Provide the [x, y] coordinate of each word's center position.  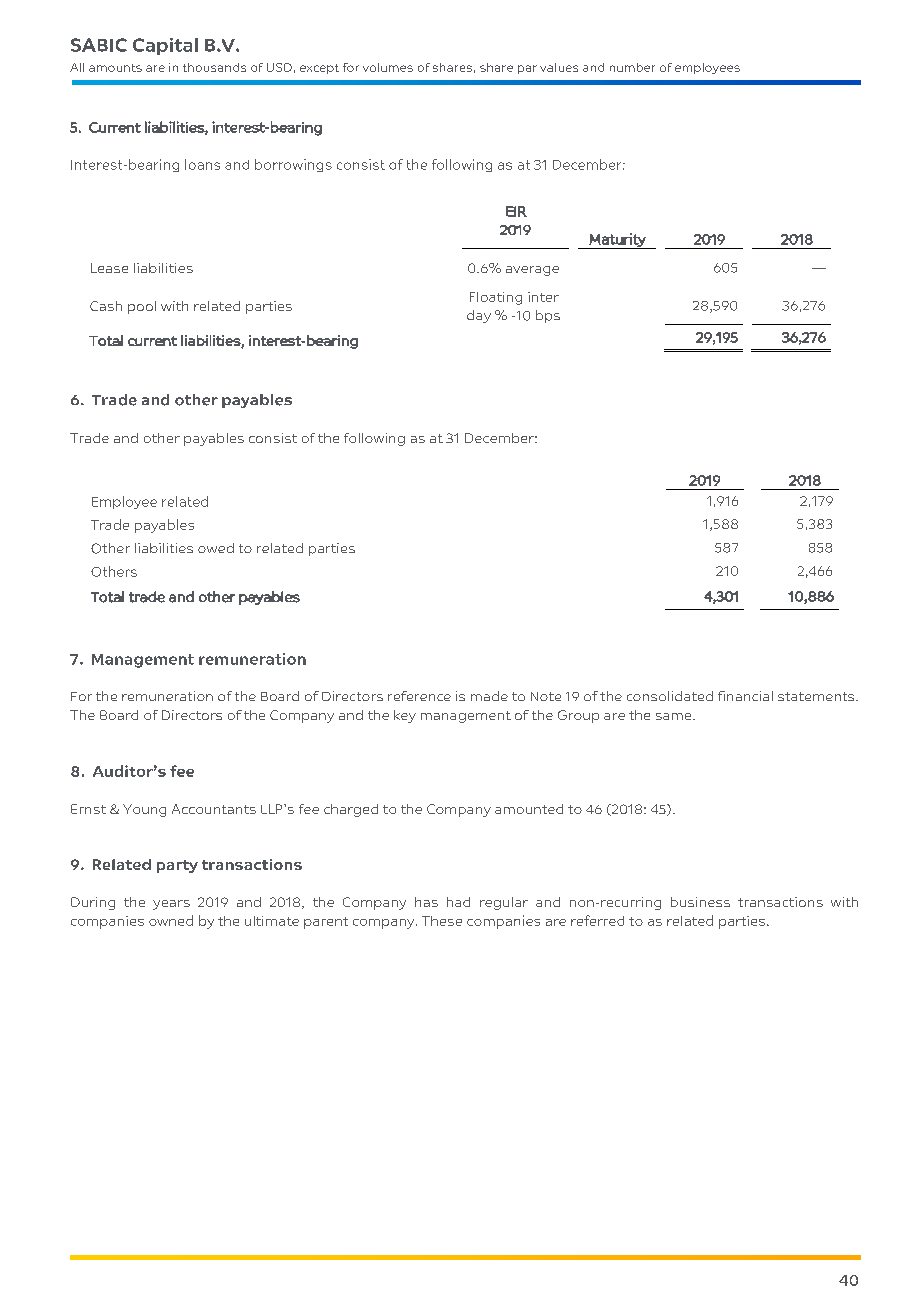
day [479, 316]
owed [216, 548]
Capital [165, 46]
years [171, 905]
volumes [388, 67]
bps [548, 316]
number [632, 67]
